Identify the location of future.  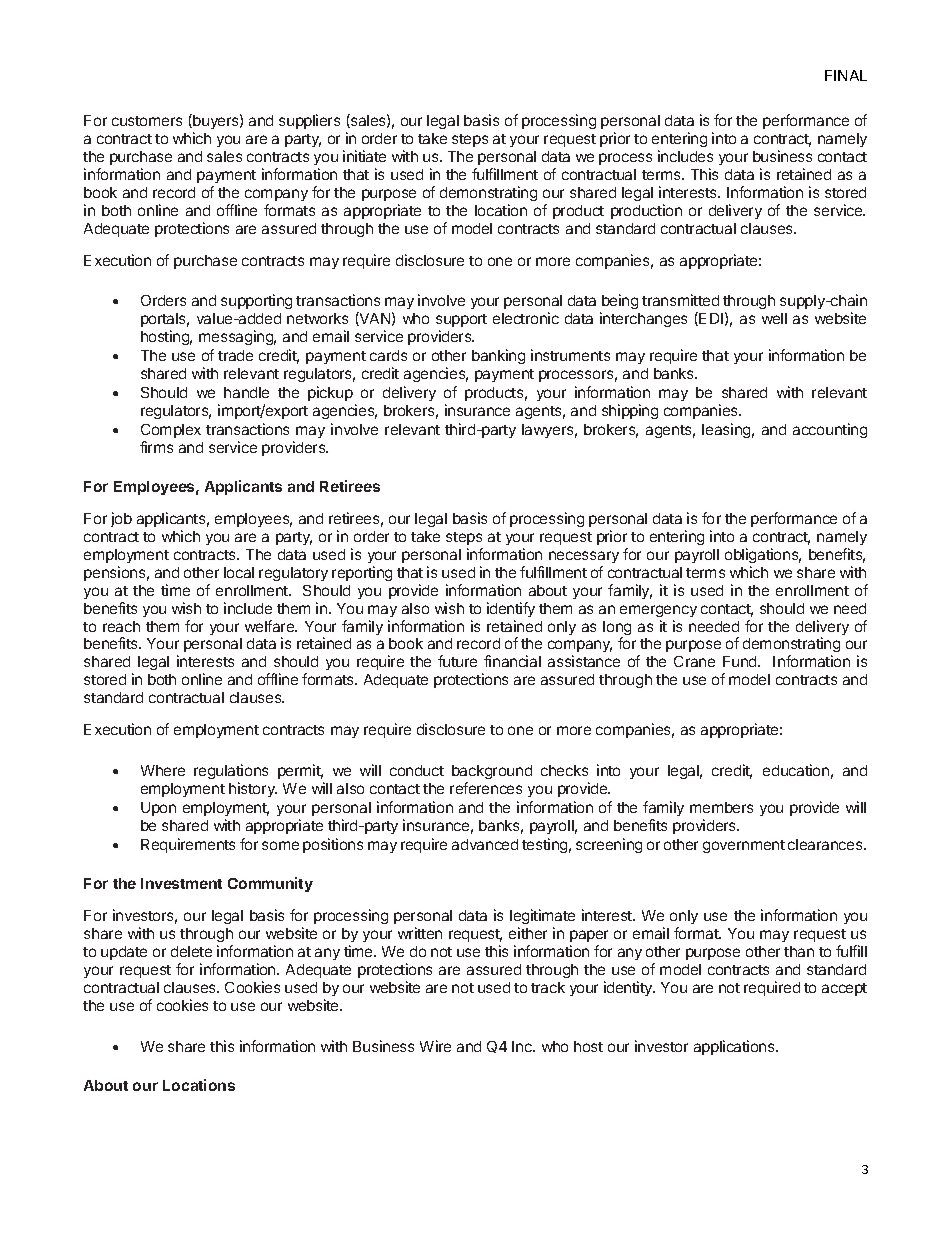
(457, 661).
